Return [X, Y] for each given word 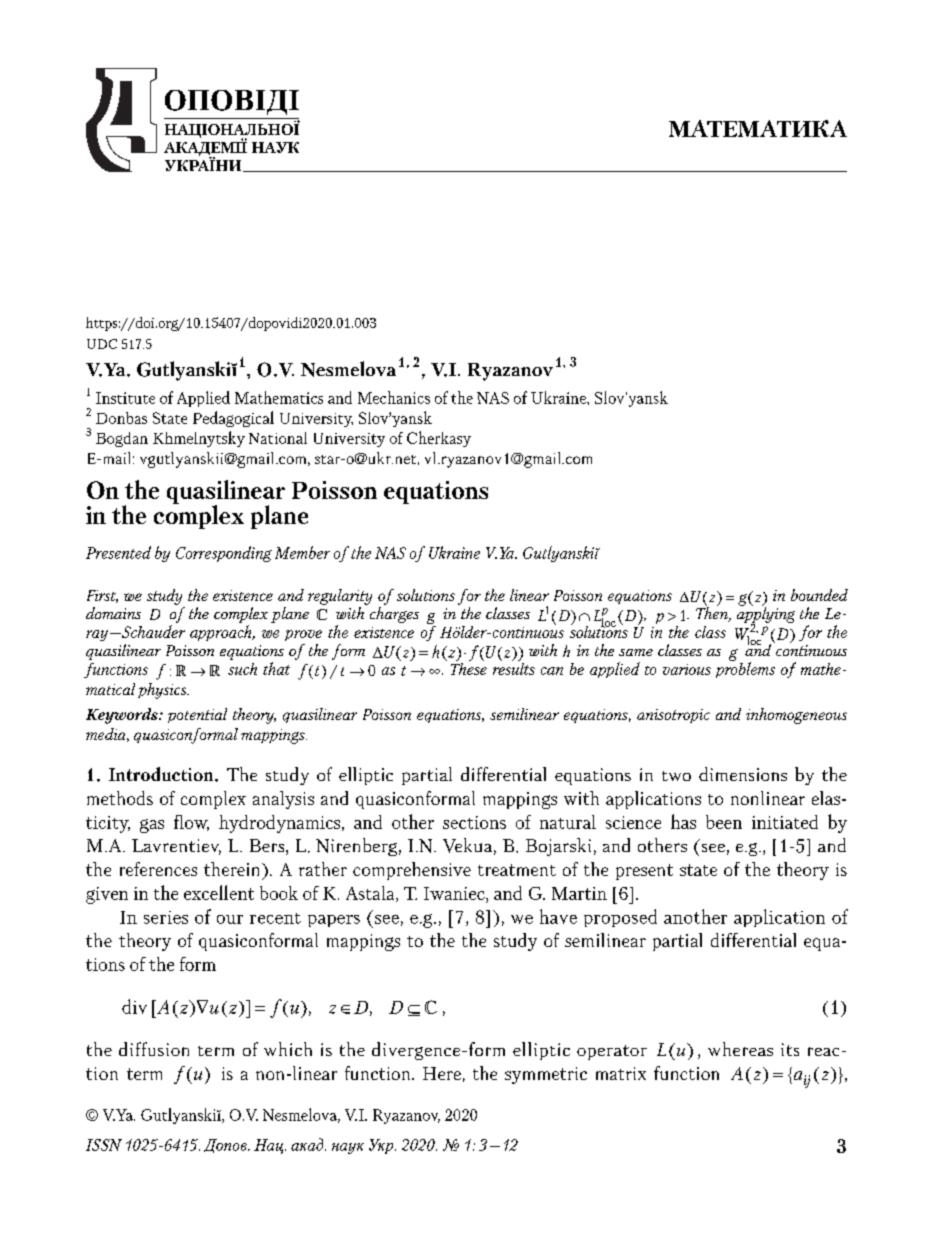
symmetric [546, 1075]
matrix [621, 1073]
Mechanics [394, 397]
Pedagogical [233, 419]
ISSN [104, 1145]
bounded [819, 595]
